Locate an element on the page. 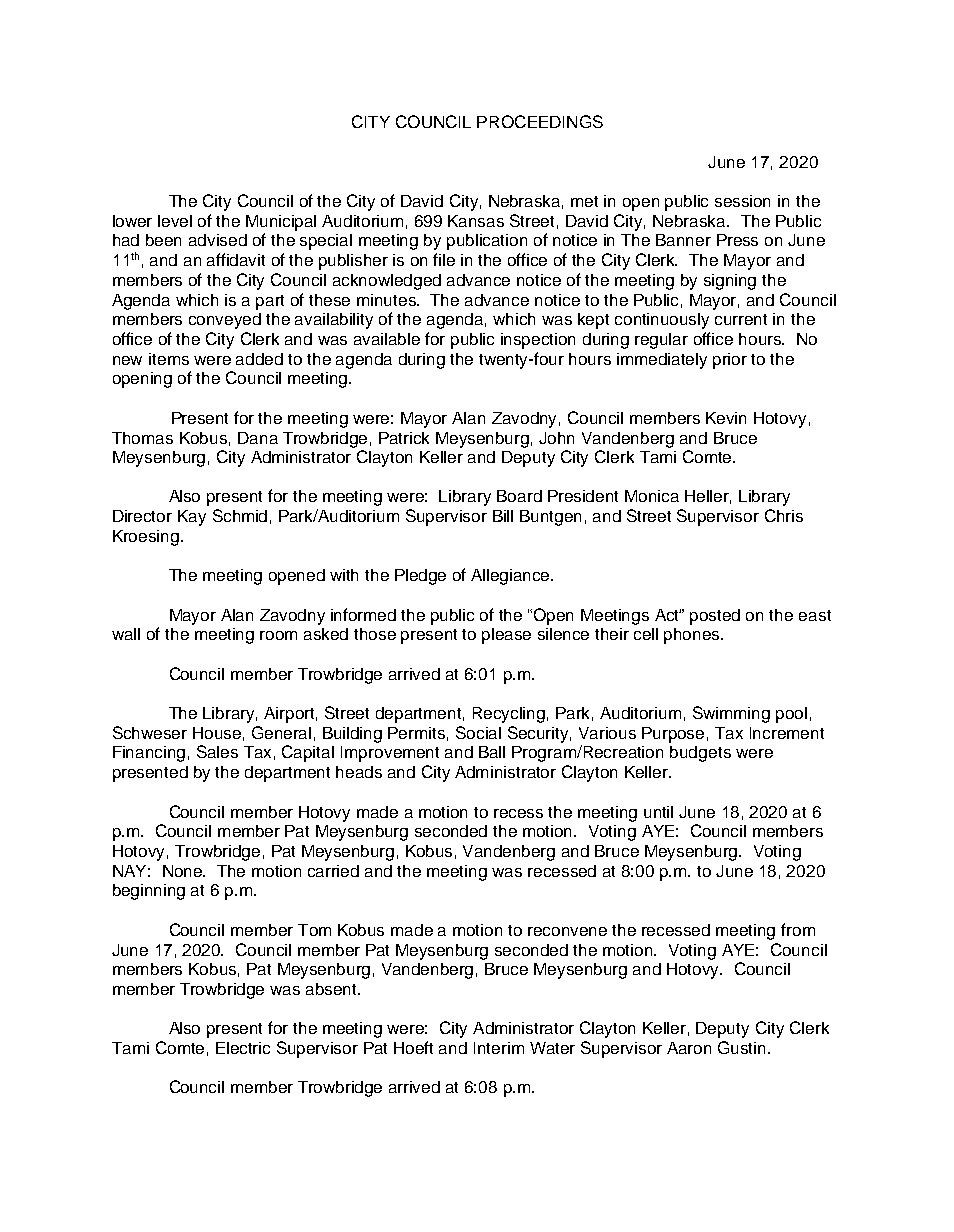  Kay is located at coordinates (192, 518).
